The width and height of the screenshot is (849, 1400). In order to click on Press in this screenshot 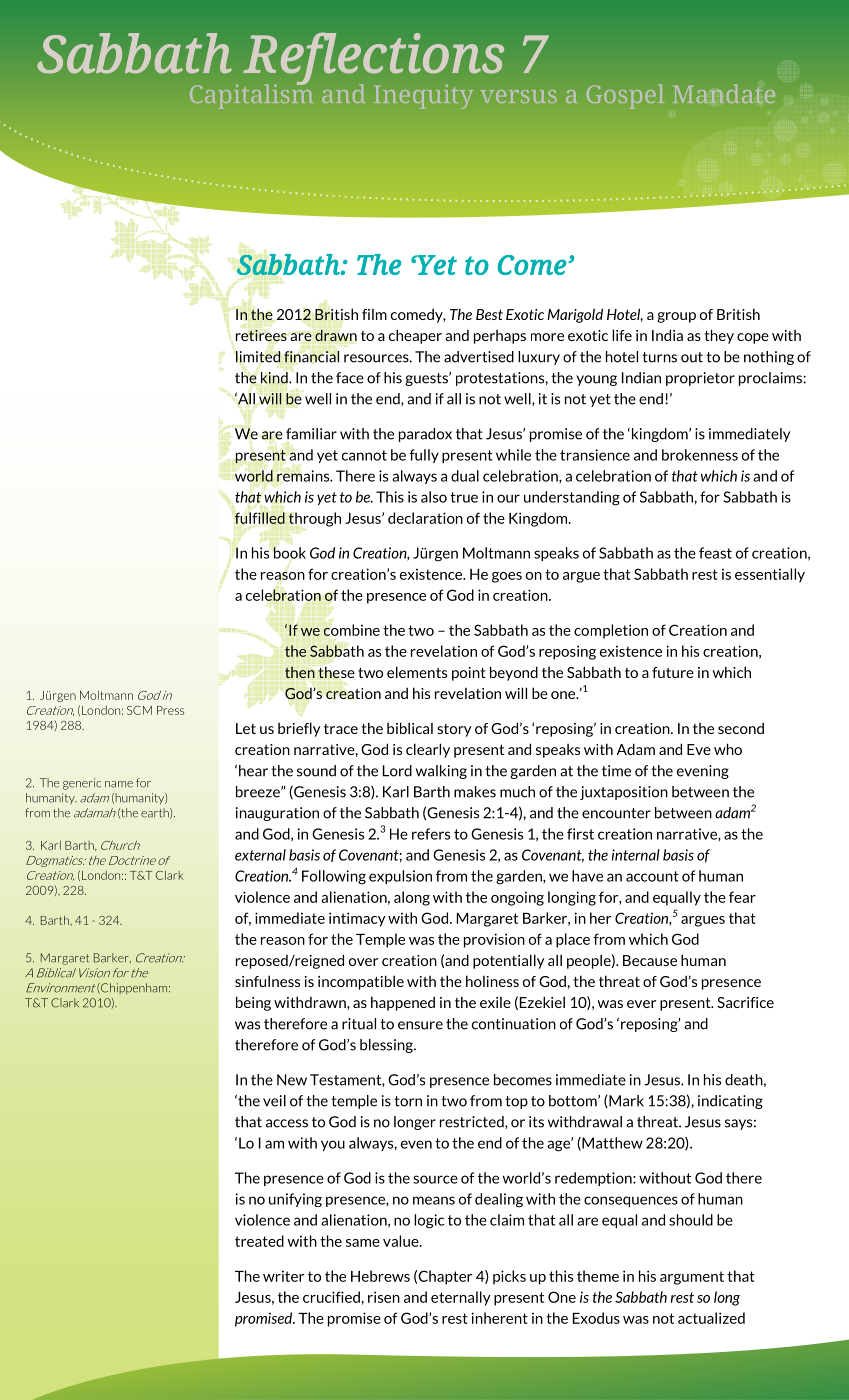, I will do `click(170, 710)`.
